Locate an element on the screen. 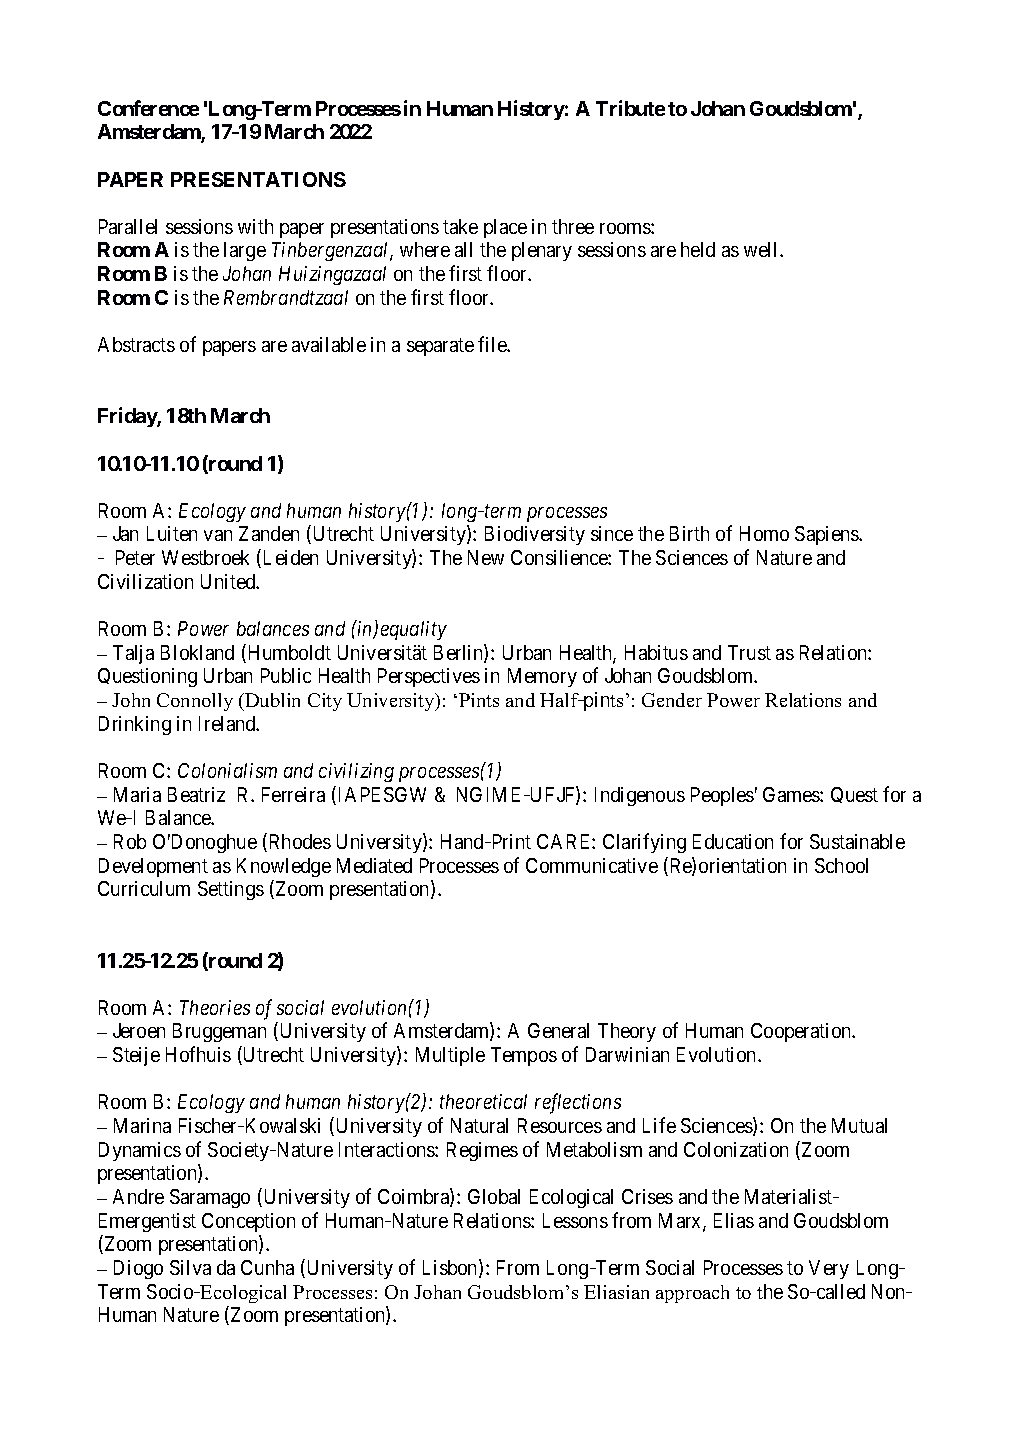  Global is located at coordinates (494, 1196).
